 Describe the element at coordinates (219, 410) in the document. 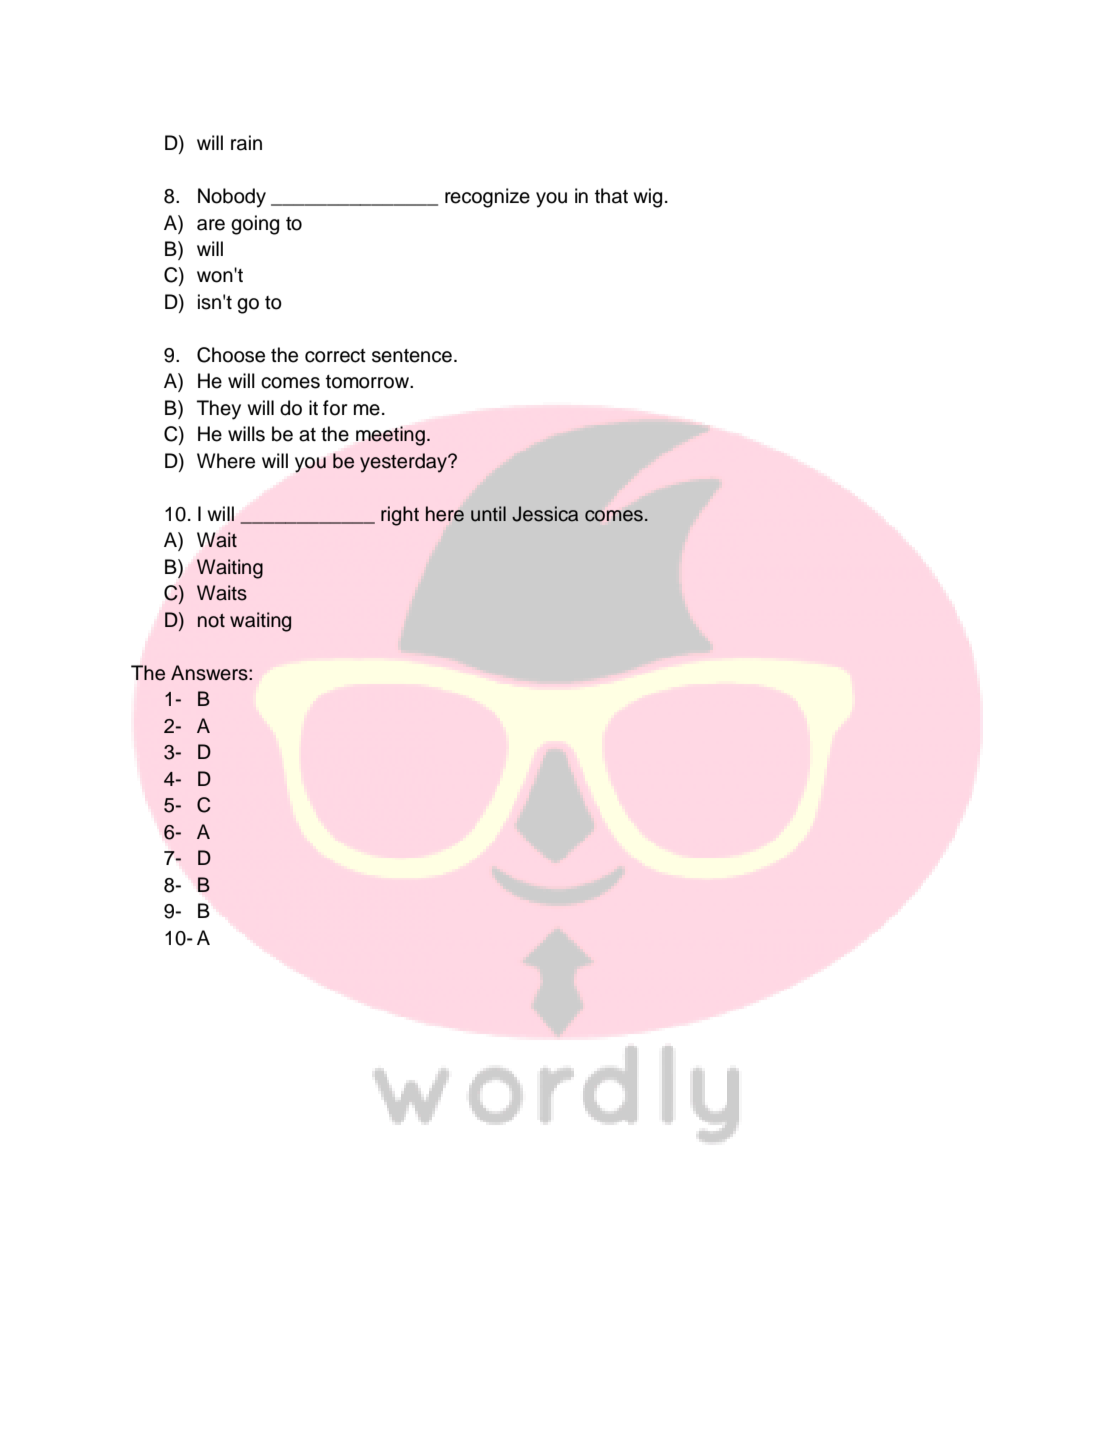

I see `They` at that location.
